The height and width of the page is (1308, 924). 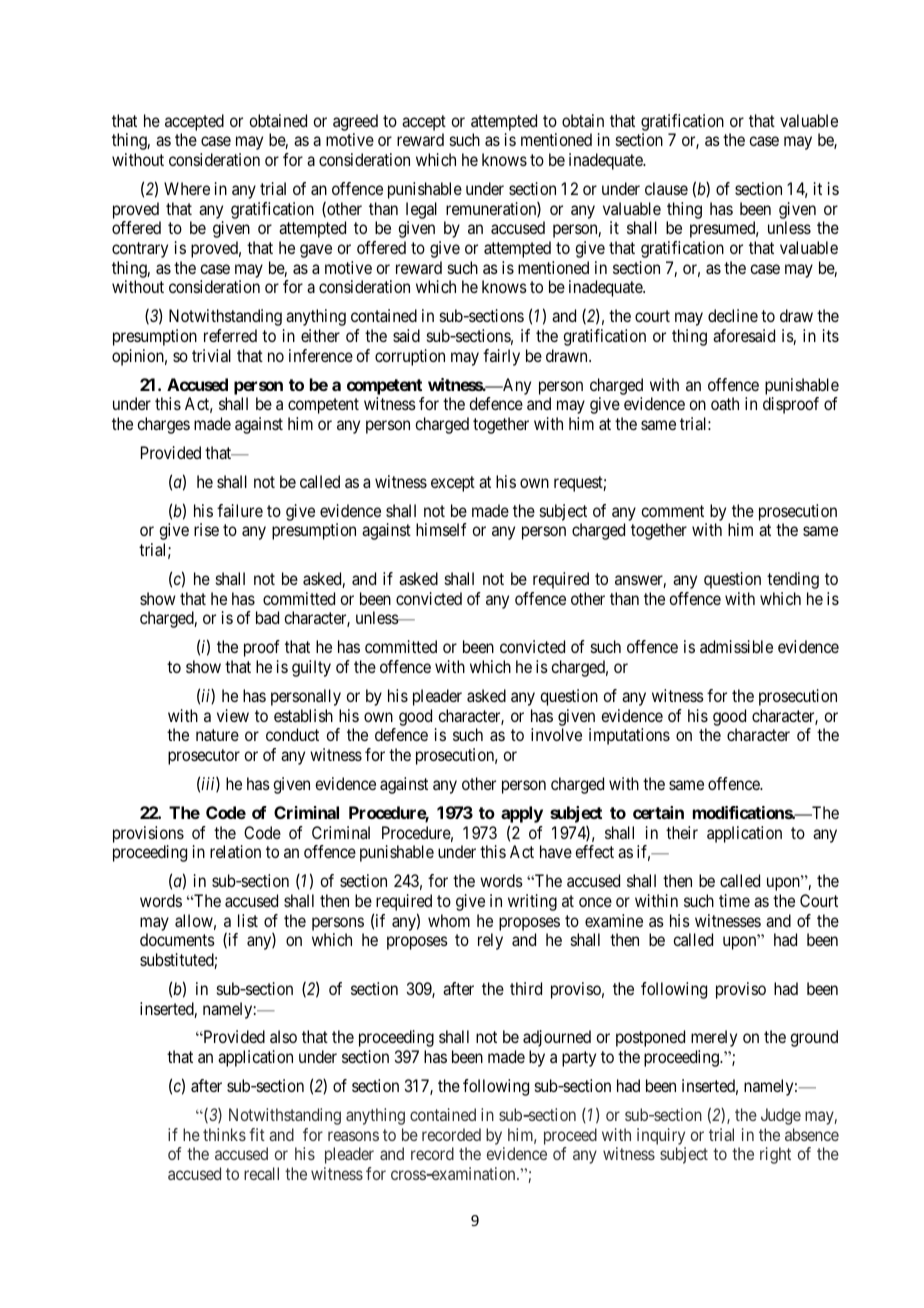 What do you see at coordinates (453, 484) in the page?
I see `except` at bounding box center [453, 484].
